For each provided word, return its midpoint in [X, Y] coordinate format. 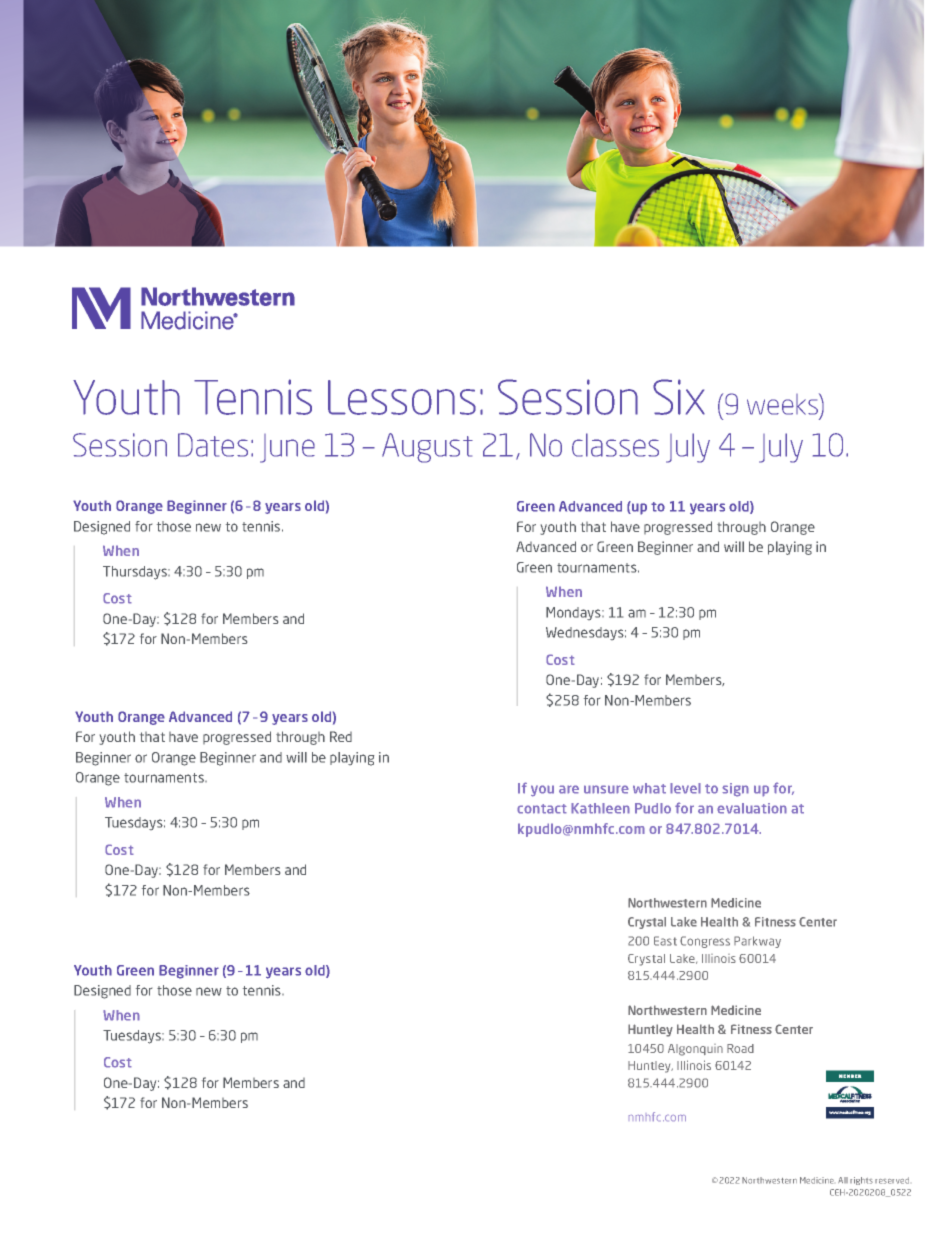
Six [679, 397]
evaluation [752, 808]
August [427, 448]
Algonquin [695, 1050]
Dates [213, 445]
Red [341, 736]
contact [542, 809]
